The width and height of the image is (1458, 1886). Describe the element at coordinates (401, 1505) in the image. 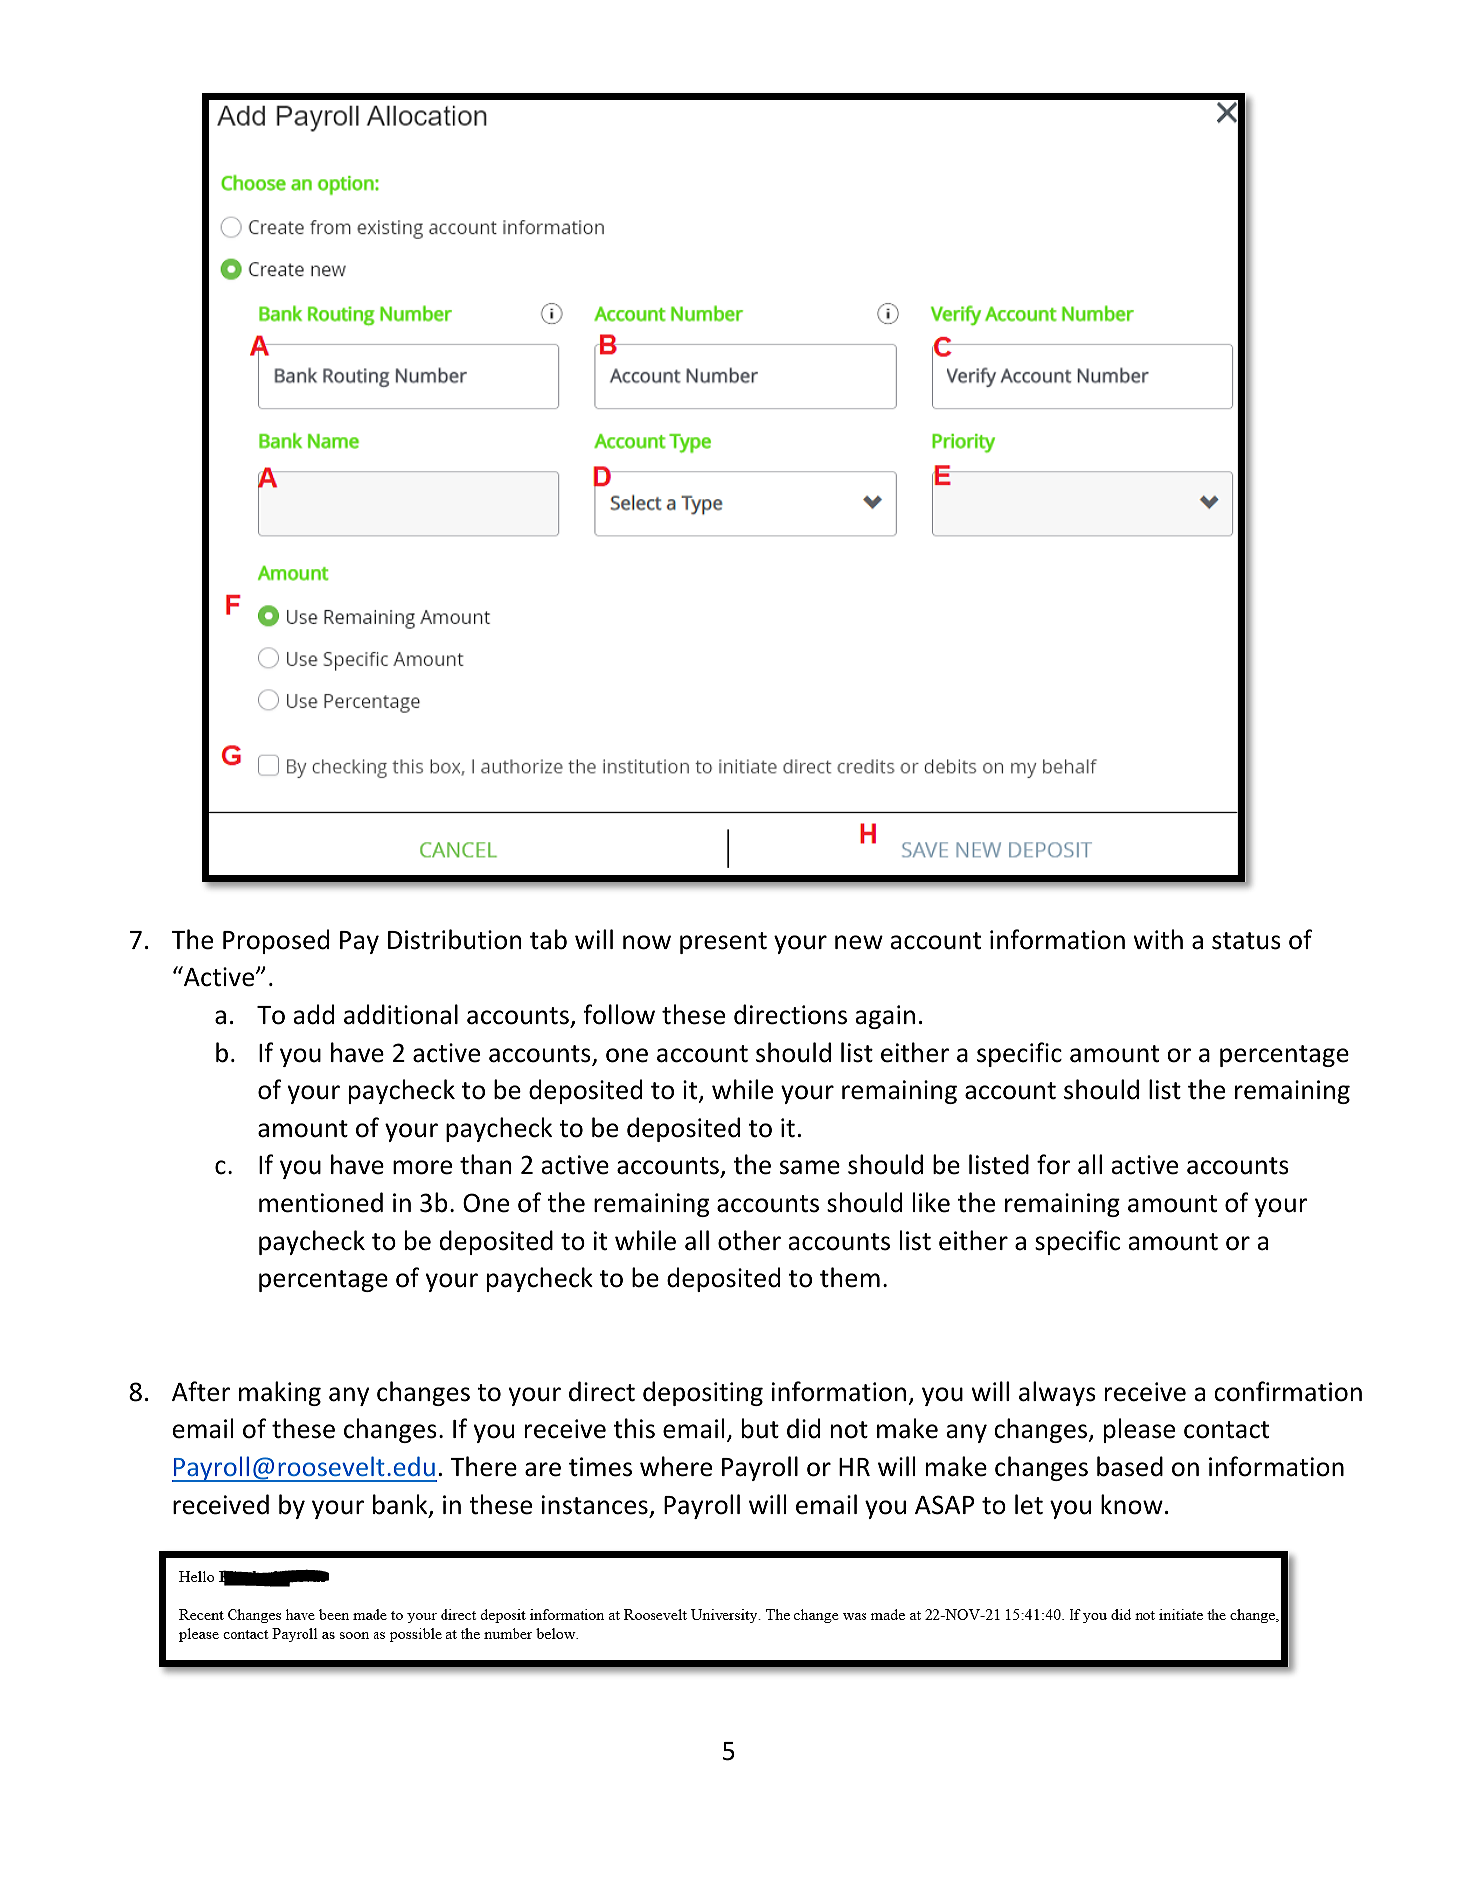

I see `bank` at that location.
